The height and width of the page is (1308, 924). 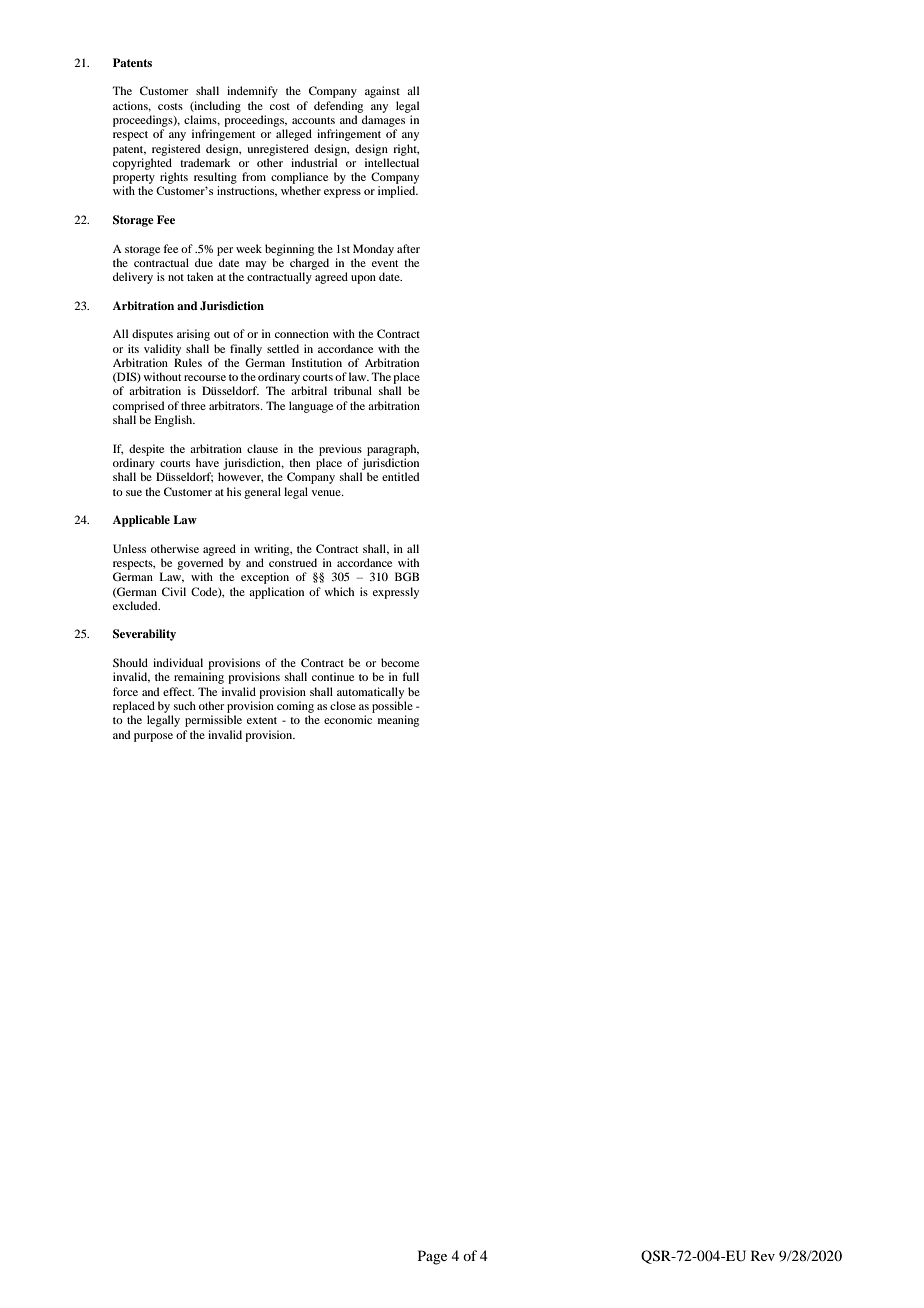 I want to click on alleged, so click(x=294, y=135).
